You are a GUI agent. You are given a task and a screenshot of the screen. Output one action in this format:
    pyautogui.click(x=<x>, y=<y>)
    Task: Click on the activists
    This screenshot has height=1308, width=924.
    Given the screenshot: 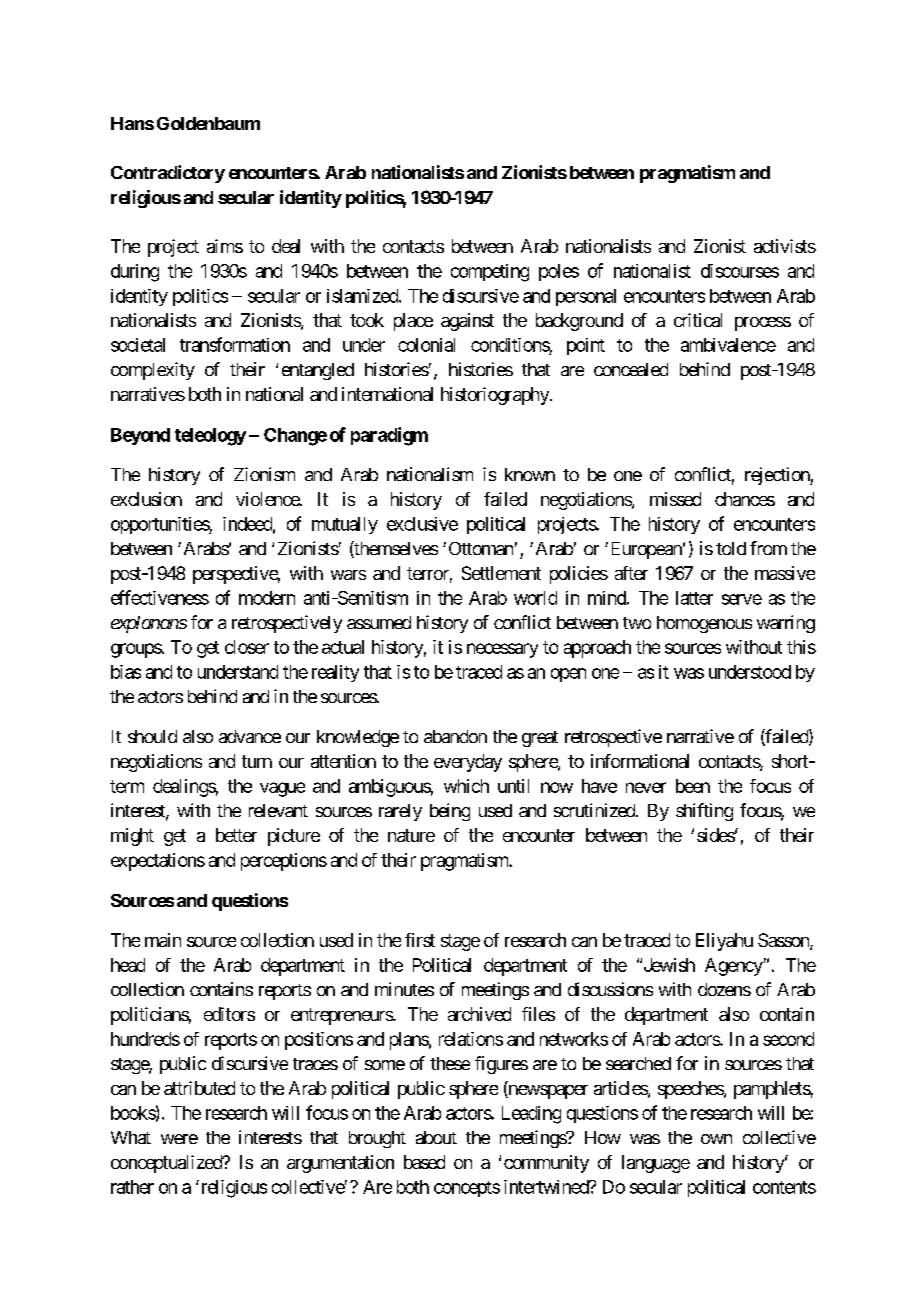 What is the action you would take?
    pyautogui.click(x=785, y=246)
